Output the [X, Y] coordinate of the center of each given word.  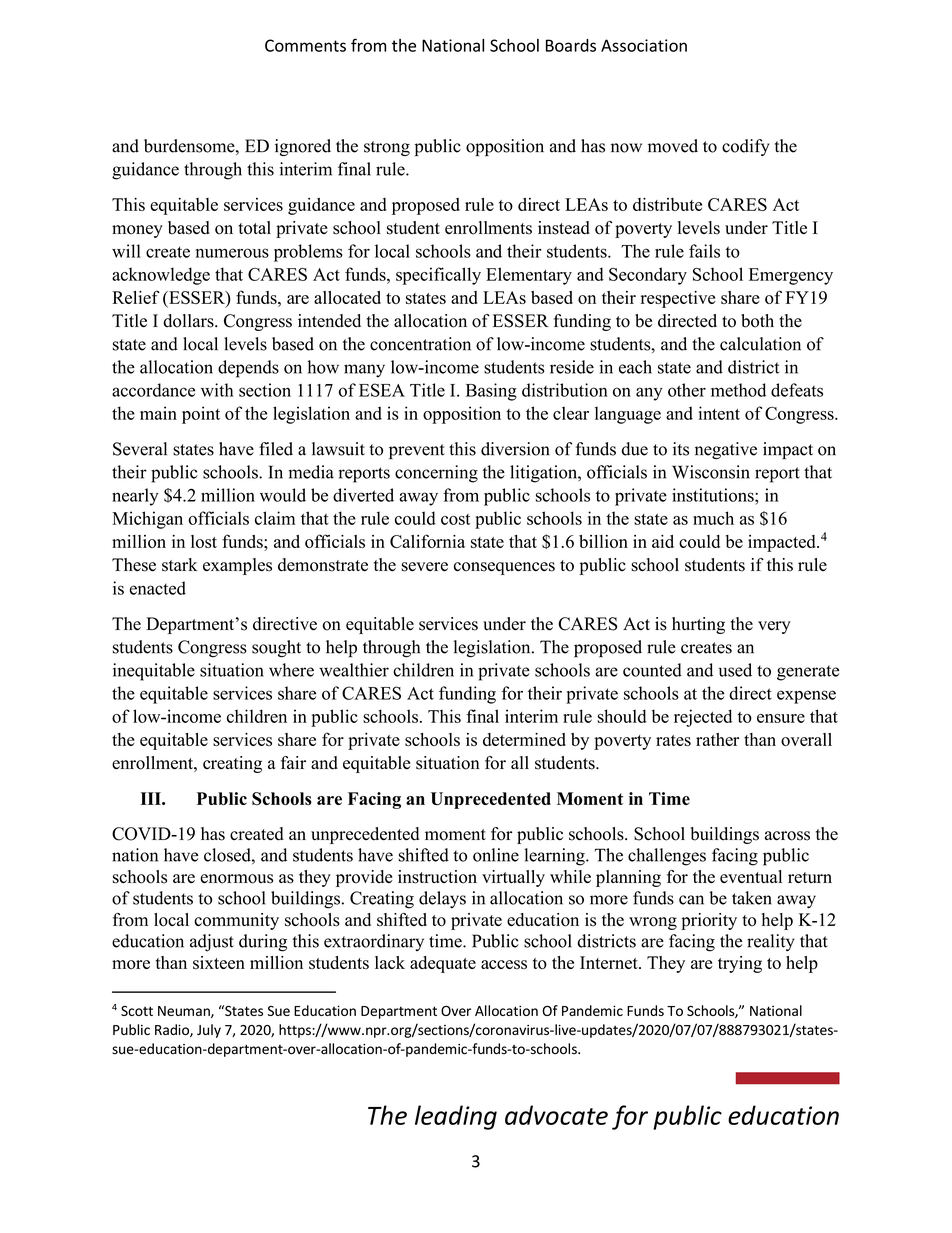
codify [746, 147]
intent [719, 413]
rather [717, 739]
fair [293, 762]
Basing [491, 392]
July [209, 1031]
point [201, 415]
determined [524, 739]
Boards [571, 45]
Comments [305, 45]
